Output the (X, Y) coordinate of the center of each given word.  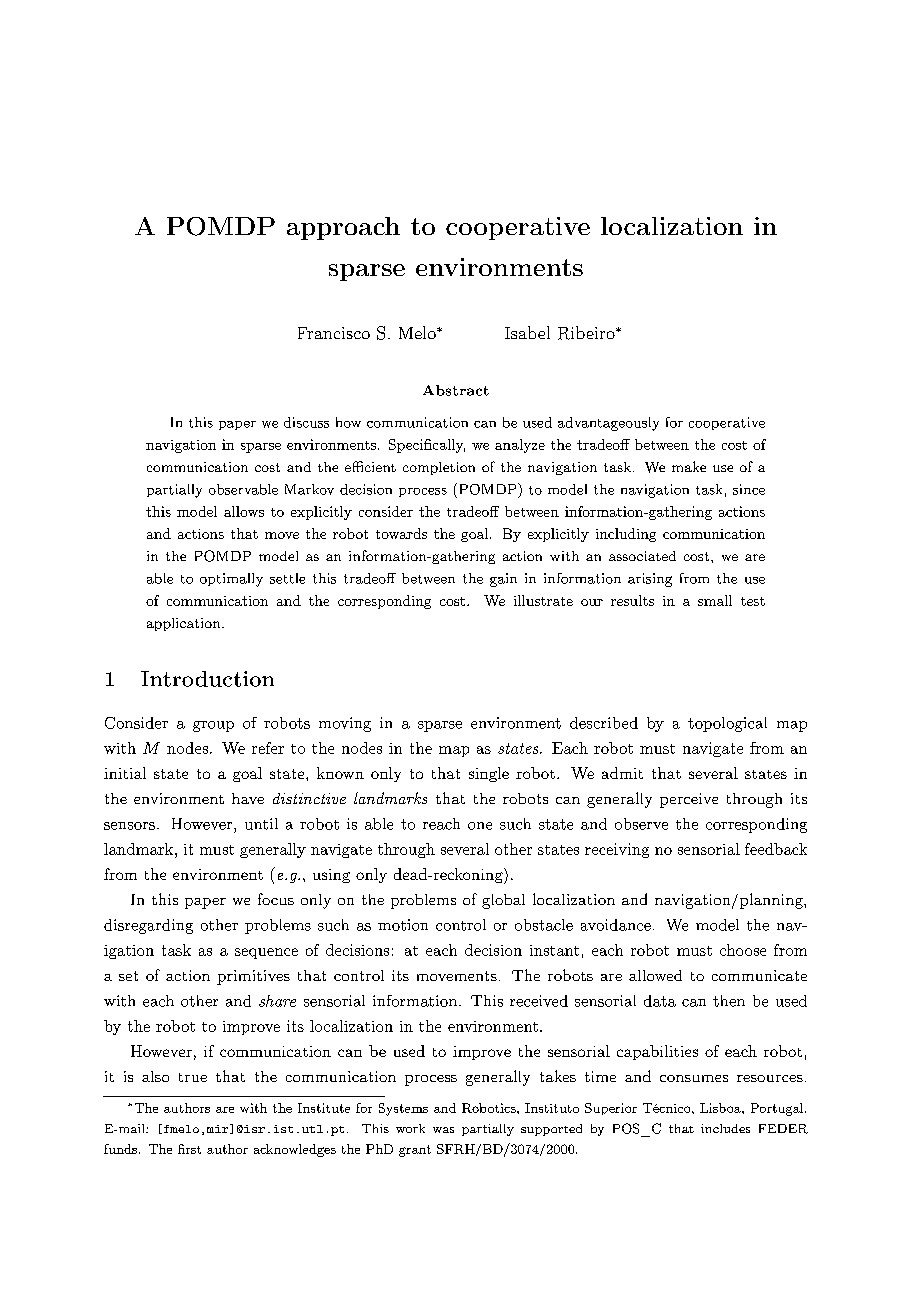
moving (345, 724)
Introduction (207, 679)
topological (727, 724)
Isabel (527, 332)
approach (343, 228)
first (189, 1149)
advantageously (608, 424)
